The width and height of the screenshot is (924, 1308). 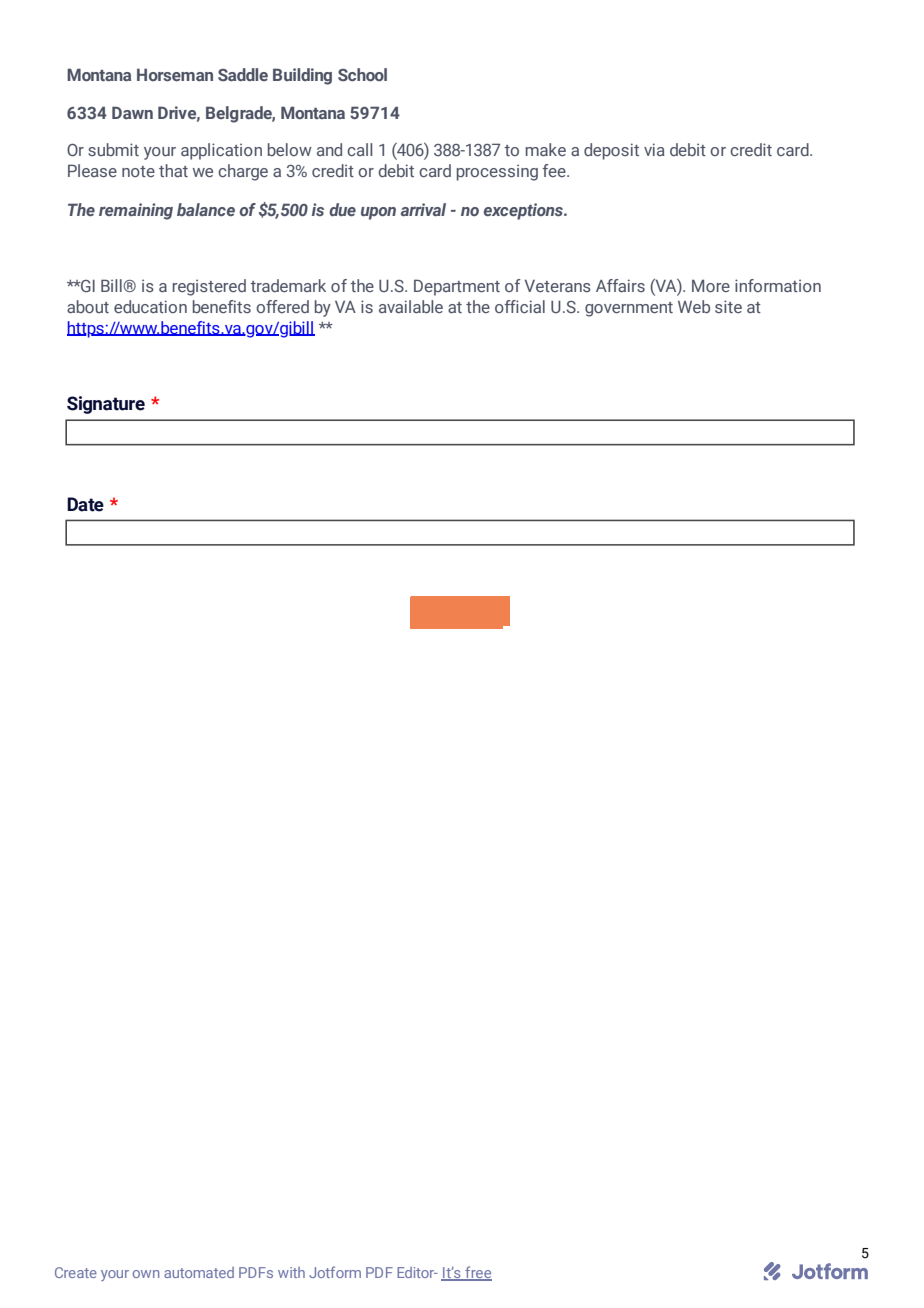 I want to click on Create, so click(x=76, y=1272).
